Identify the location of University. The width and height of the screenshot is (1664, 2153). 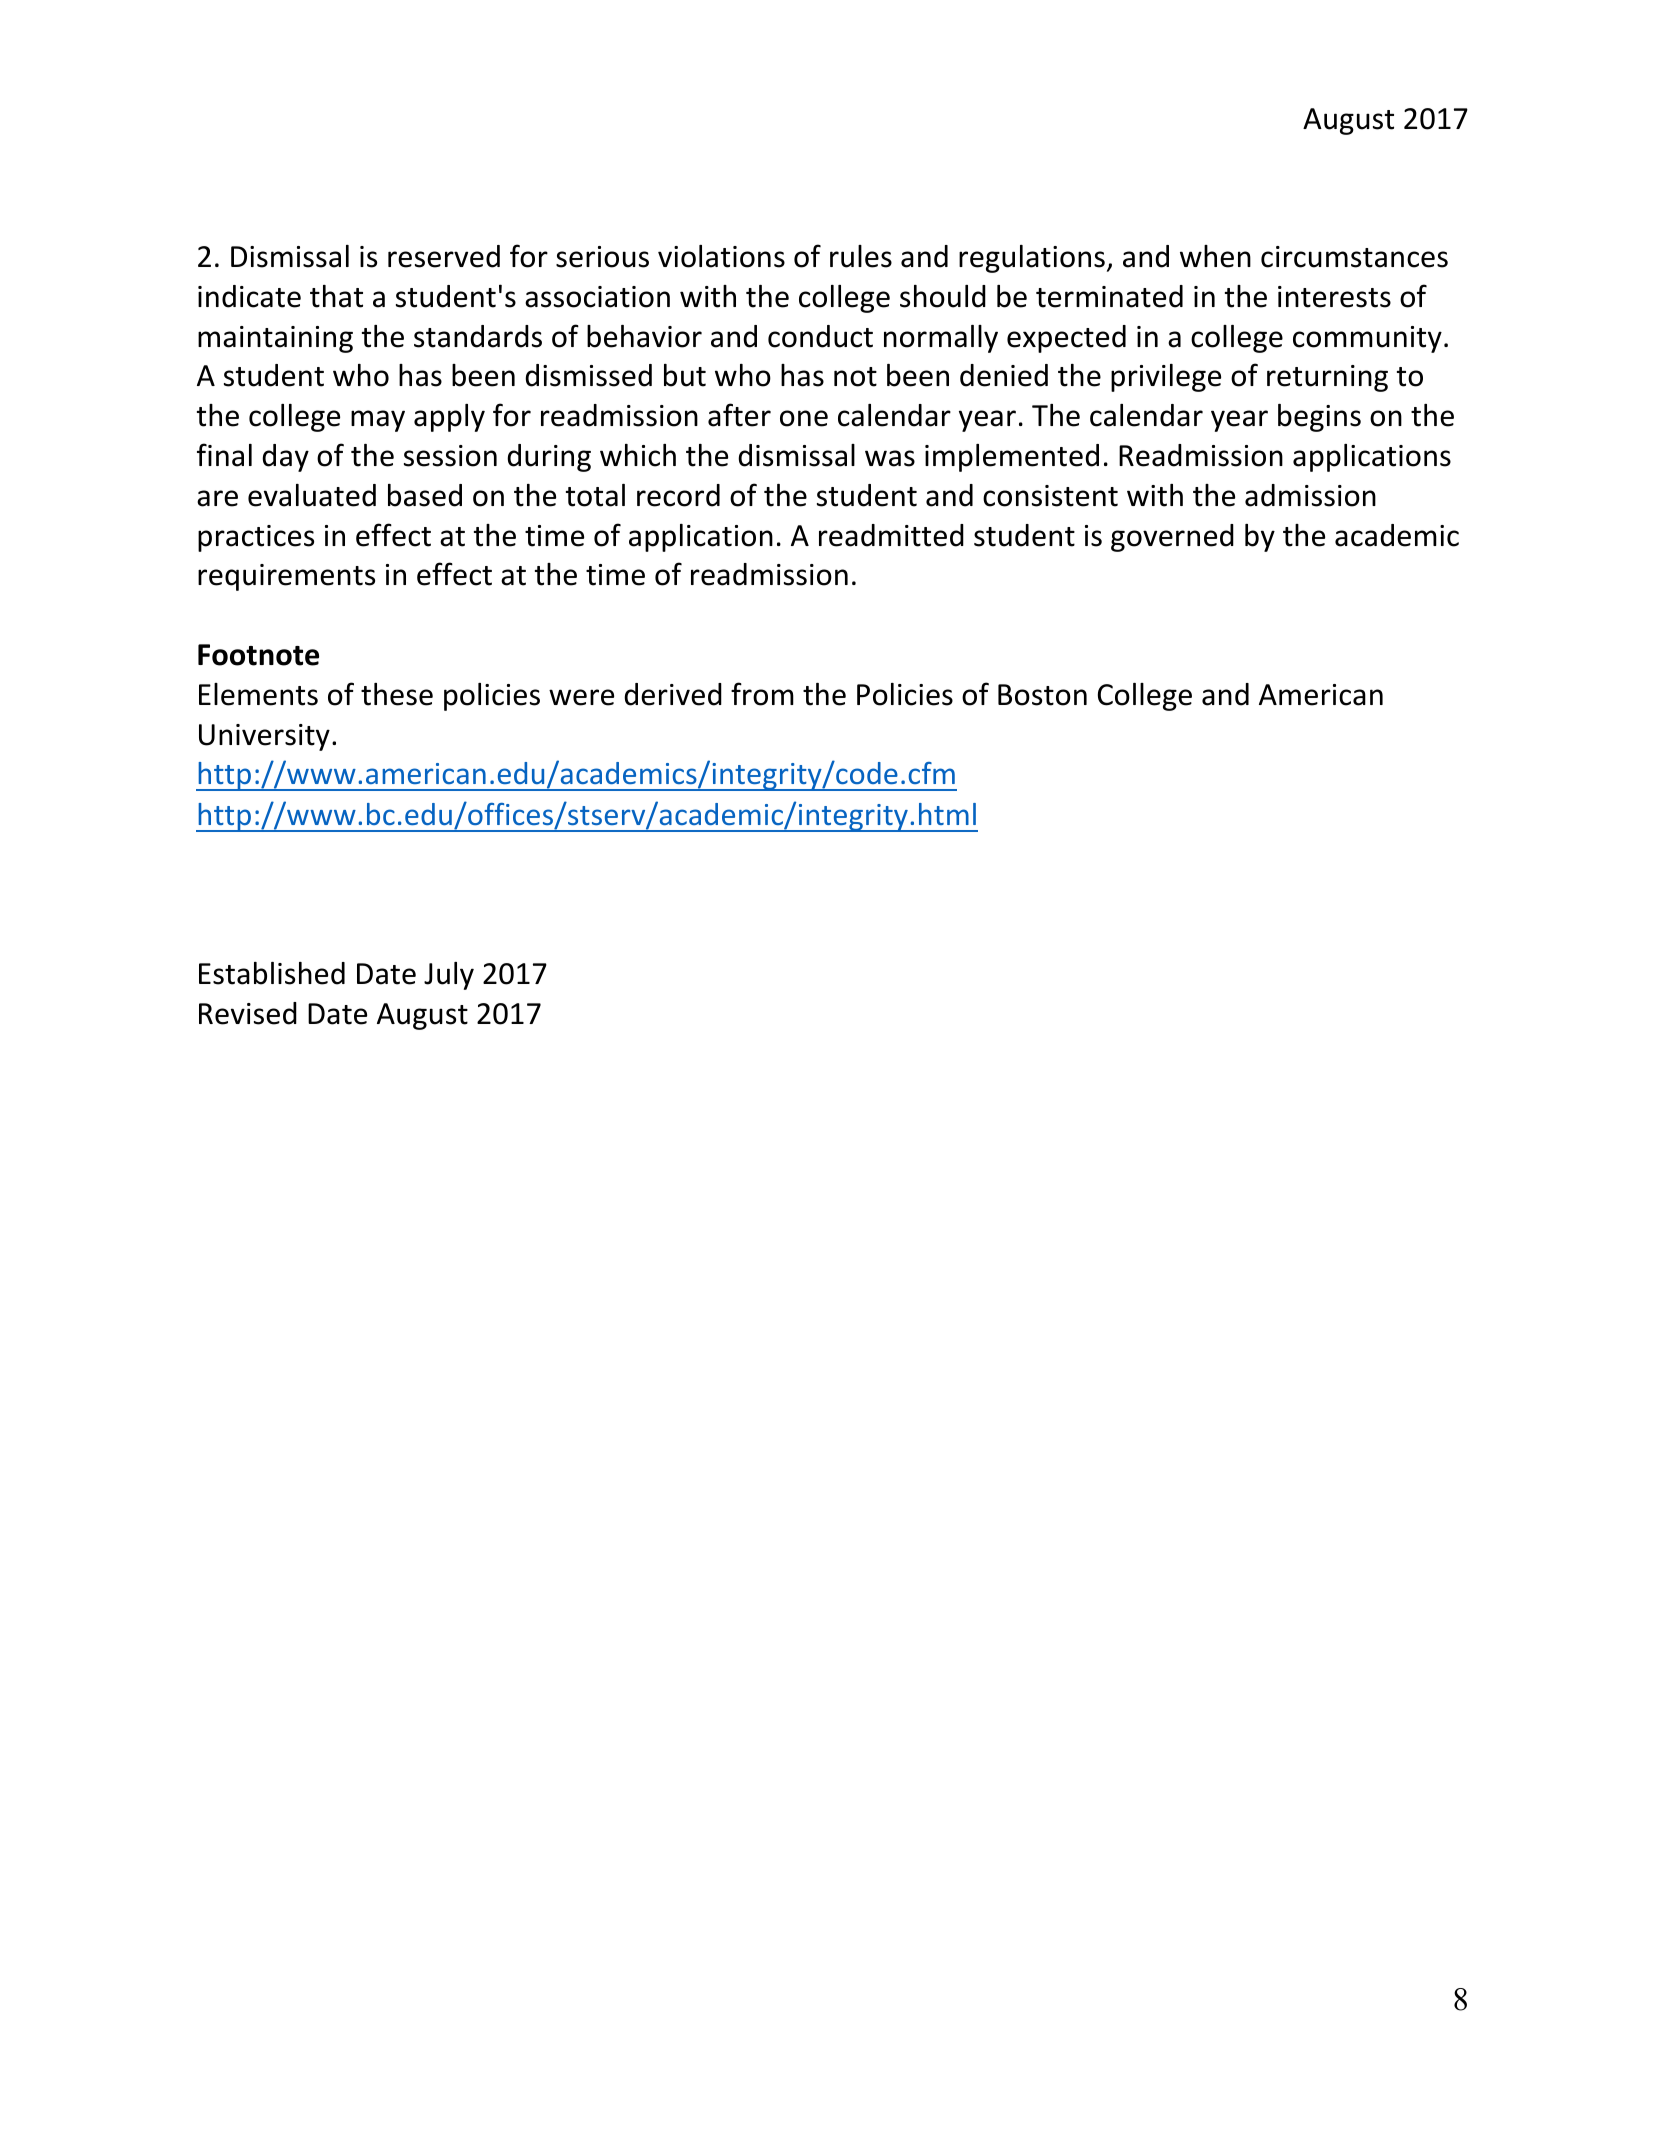
(264, 737).
